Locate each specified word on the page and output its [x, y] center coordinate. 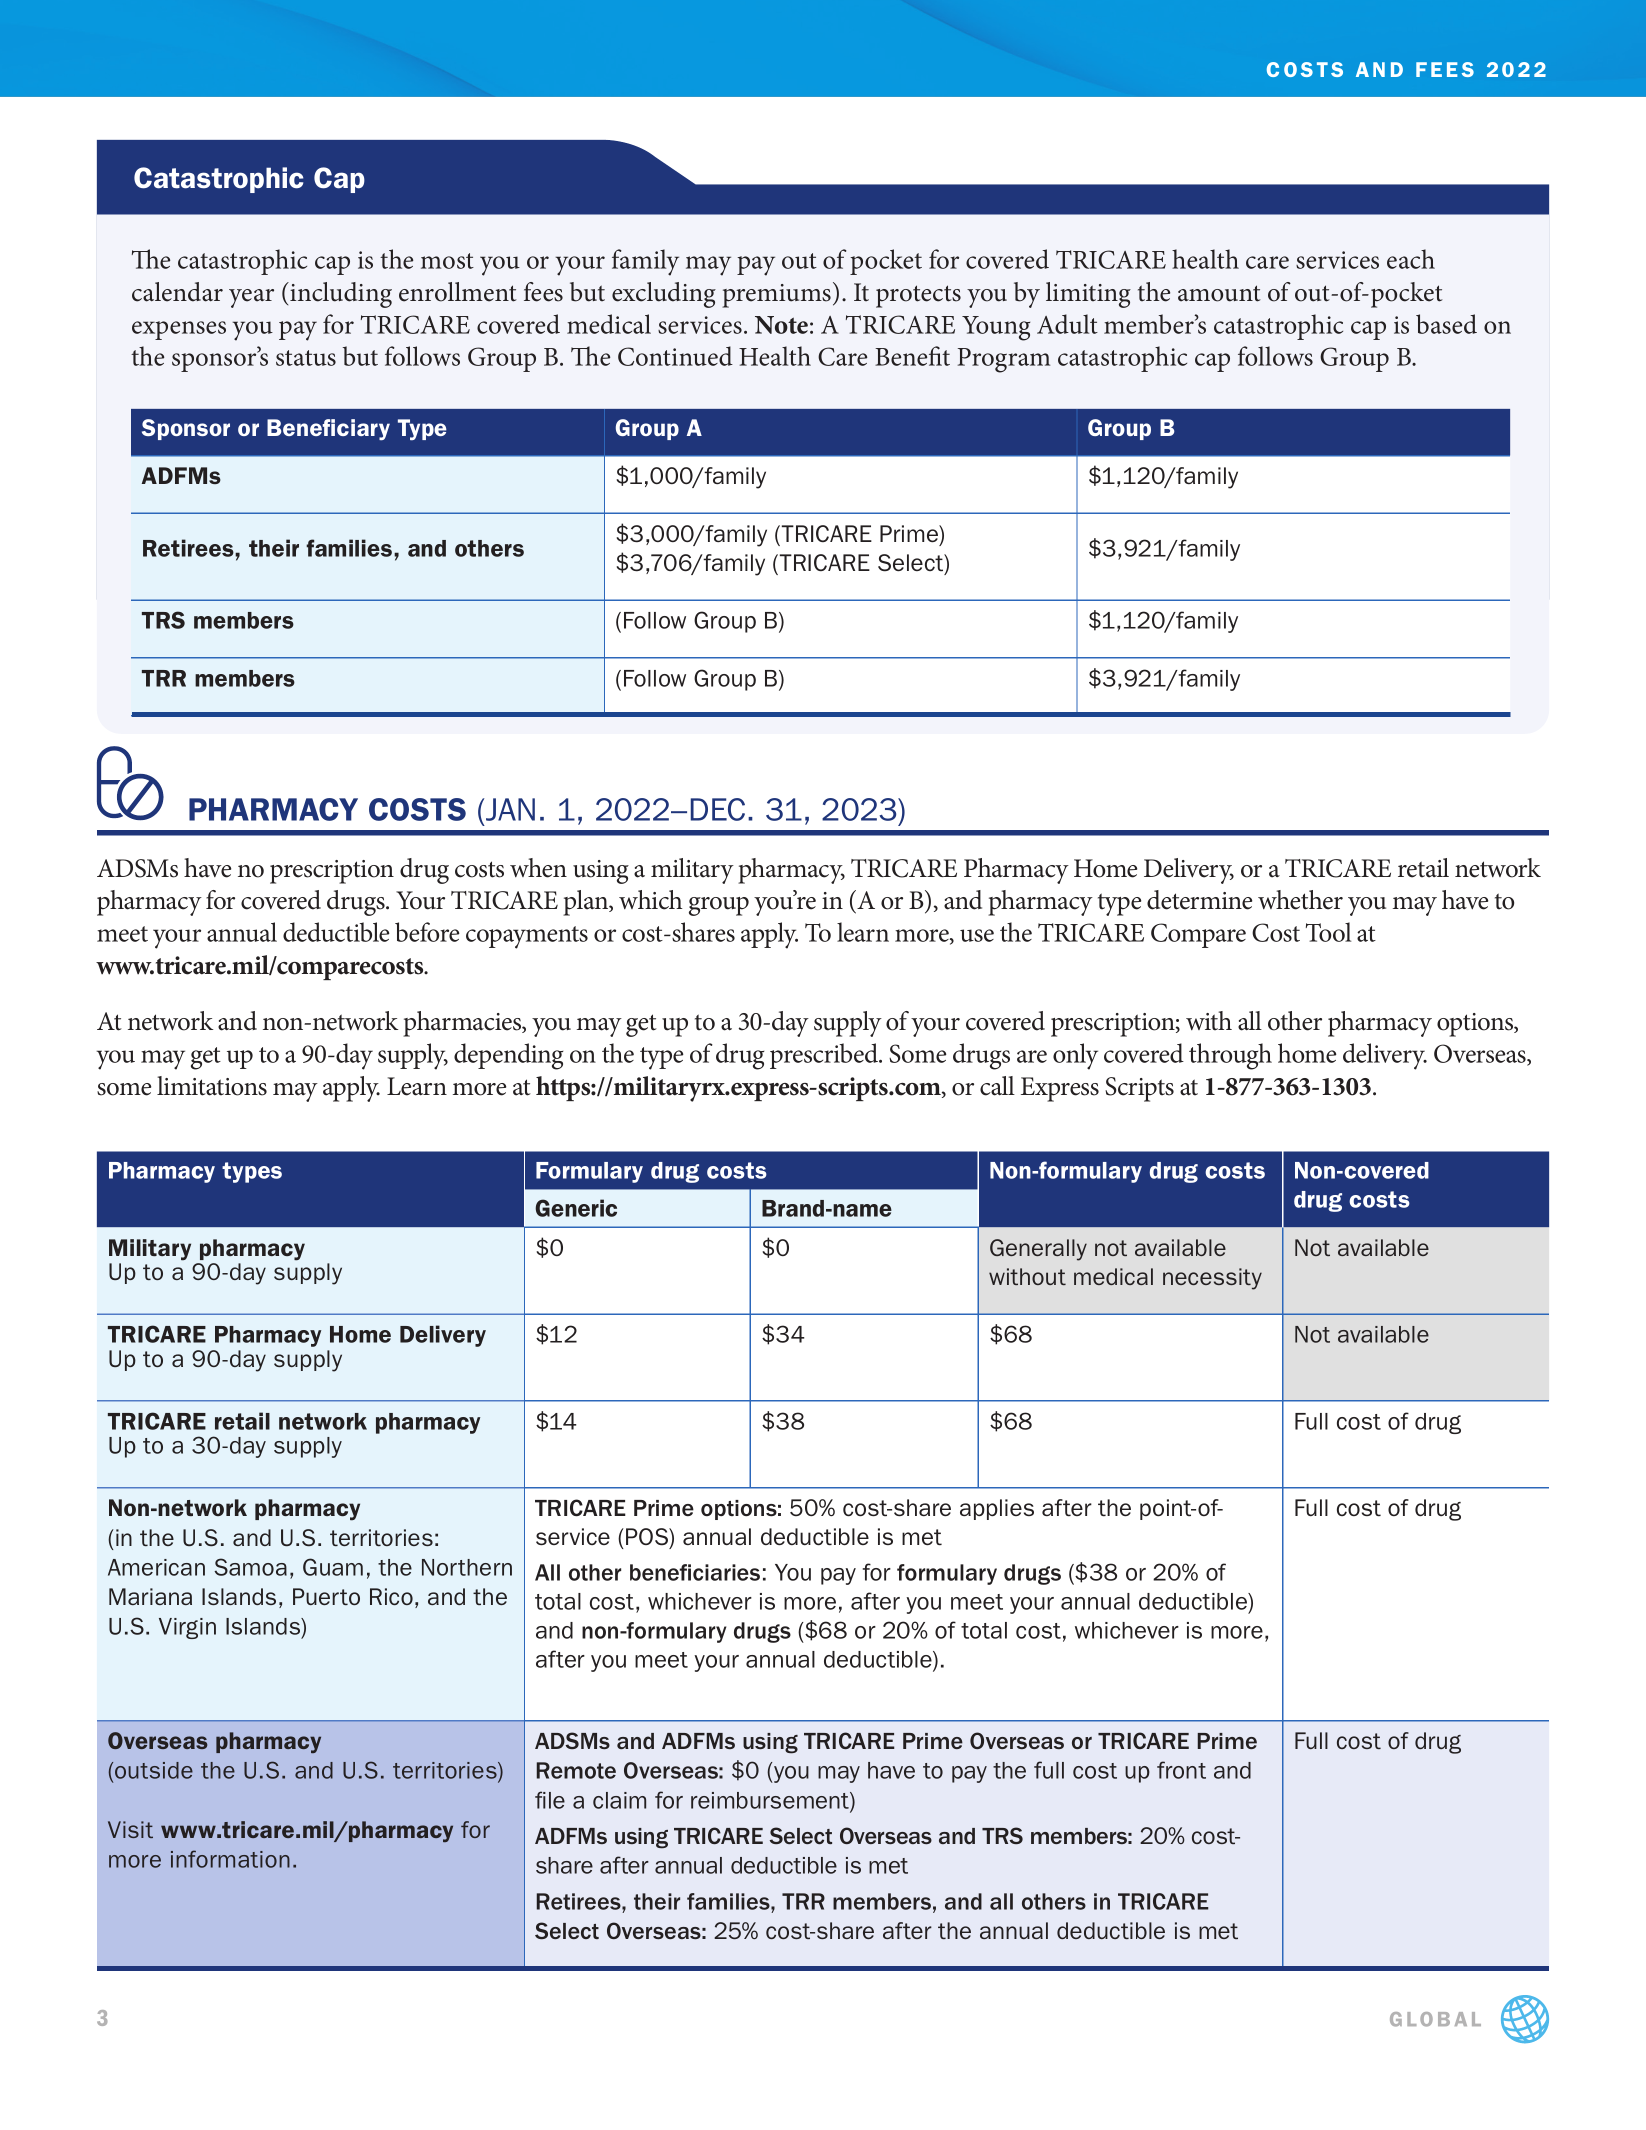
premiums [776, 296]
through [1230, 1056]
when [538, 868]
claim [619, 1800]
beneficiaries [695, 1572]
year [251, 298]
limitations [212, 1086]
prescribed [825, 1056]
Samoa [250, 1567]
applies [997, 1509]
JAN [510, 809]
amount [1219, 293]
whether [1300, 900]
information [230, 1859]
